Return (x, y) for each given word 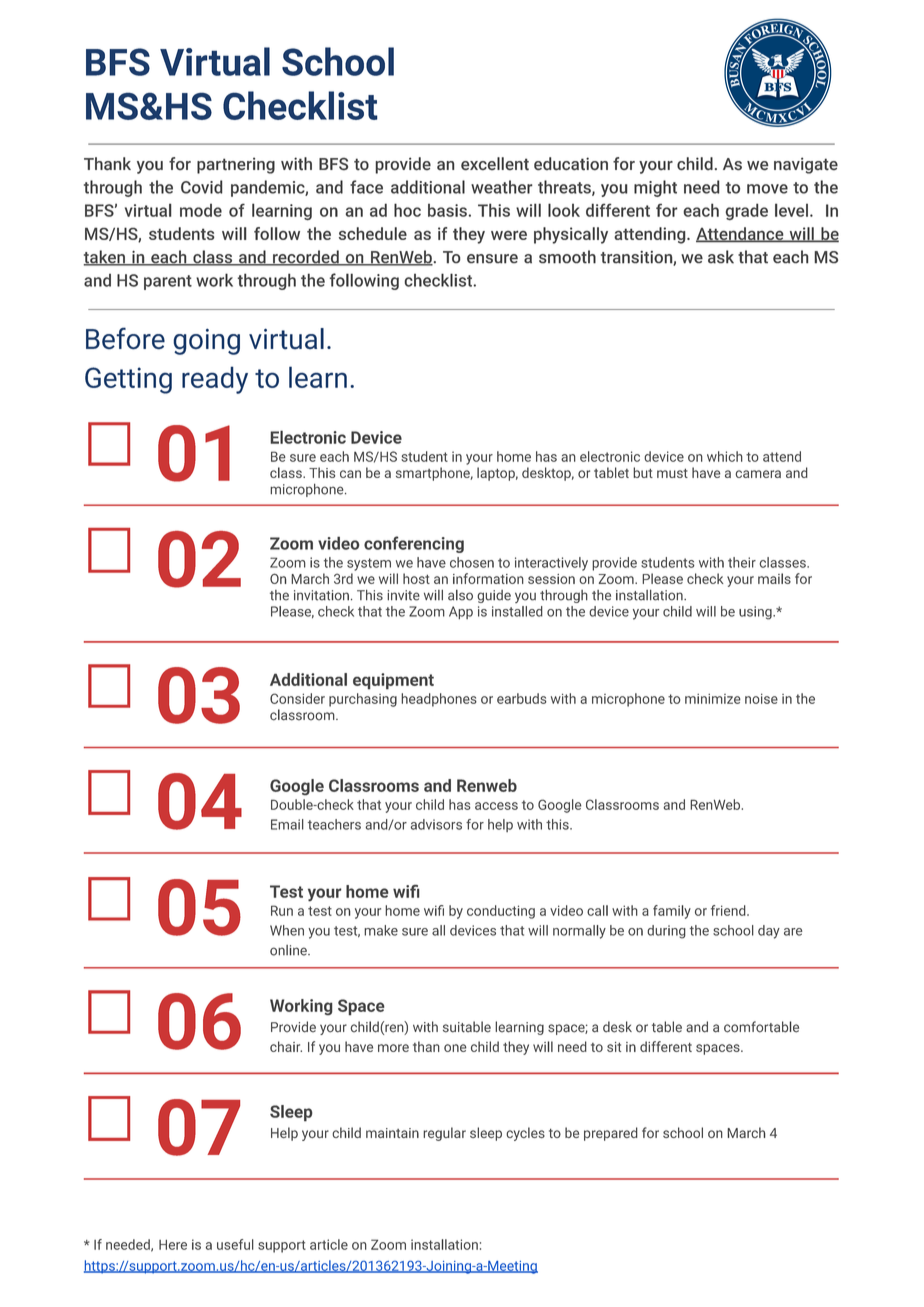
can (350, 474)
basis (448, 210)
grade (747, 211)
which (725, 456)
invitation (321, 595)
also (460, 595)
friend (729, 910)
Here (173, 1245)
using (756, 613)
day (769, 932)
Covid (202, 187)
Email (287, 824)
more (393, 1048)
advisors (436, 824)
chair (286, 1046)
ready (215, 380)
